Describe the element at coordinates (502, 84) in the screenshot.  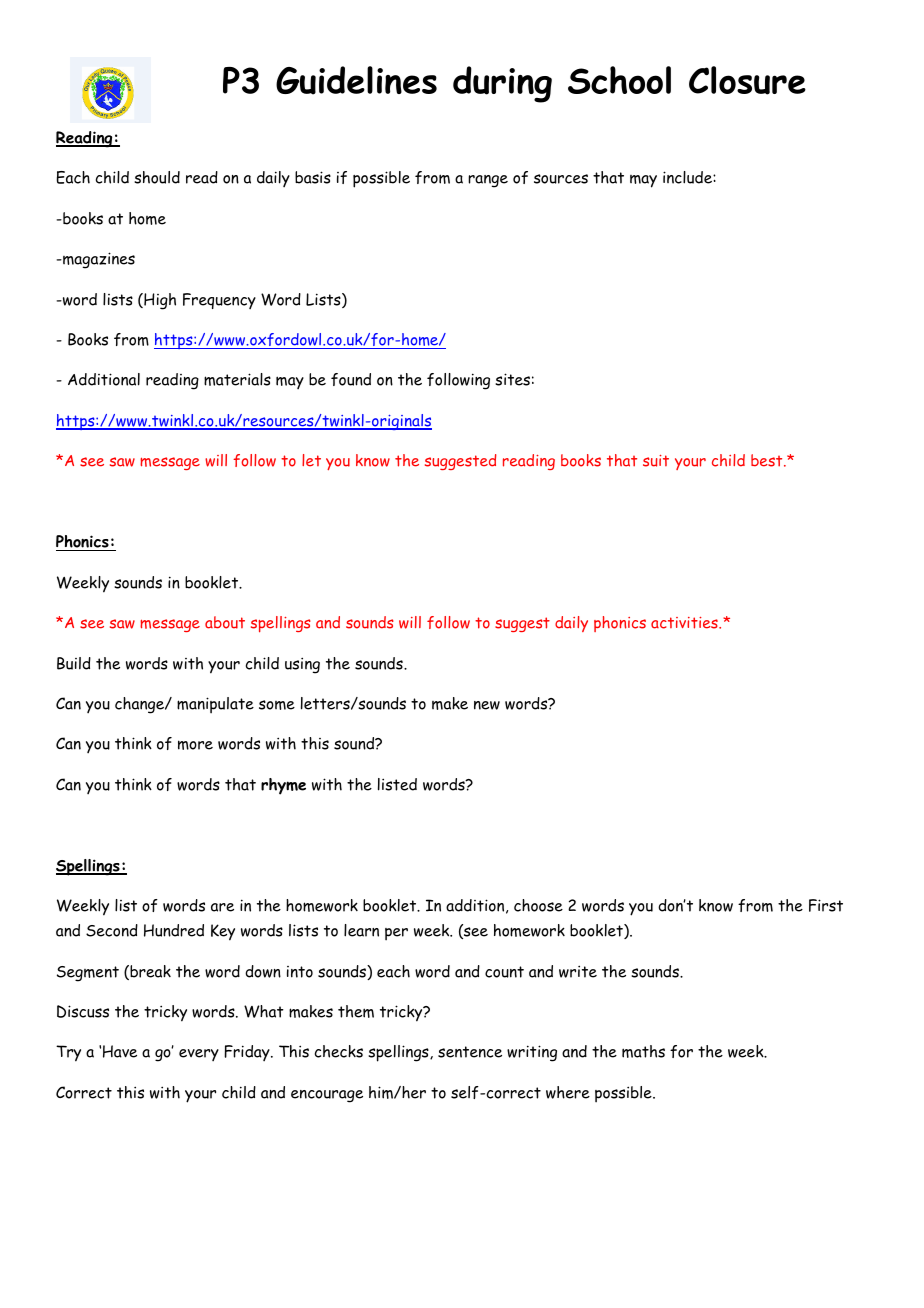
I see `during` at that location.
